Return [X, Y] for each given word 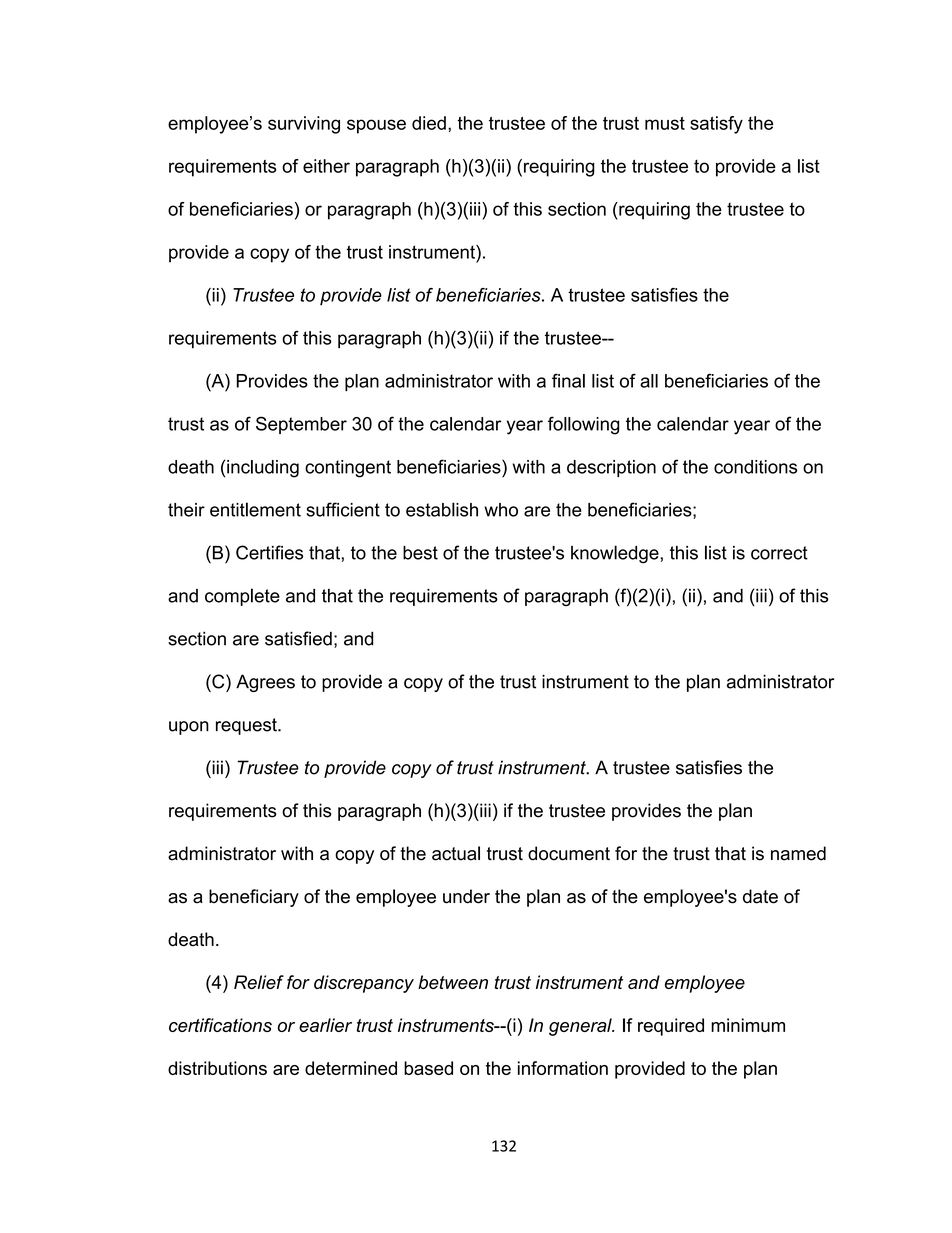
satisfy [716, 125]
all [649, 381]
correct [779, 553]
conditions [755, 467]
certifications [220, 1025]
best [420, 553]
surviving [304, 125]
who [501, 510]
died [429, 123]
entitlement [255, 509]
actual [456, 853]
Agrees [265, 683]
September [301, 425]
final [568, 380]
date [760, 896]
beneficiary [254, 898]
